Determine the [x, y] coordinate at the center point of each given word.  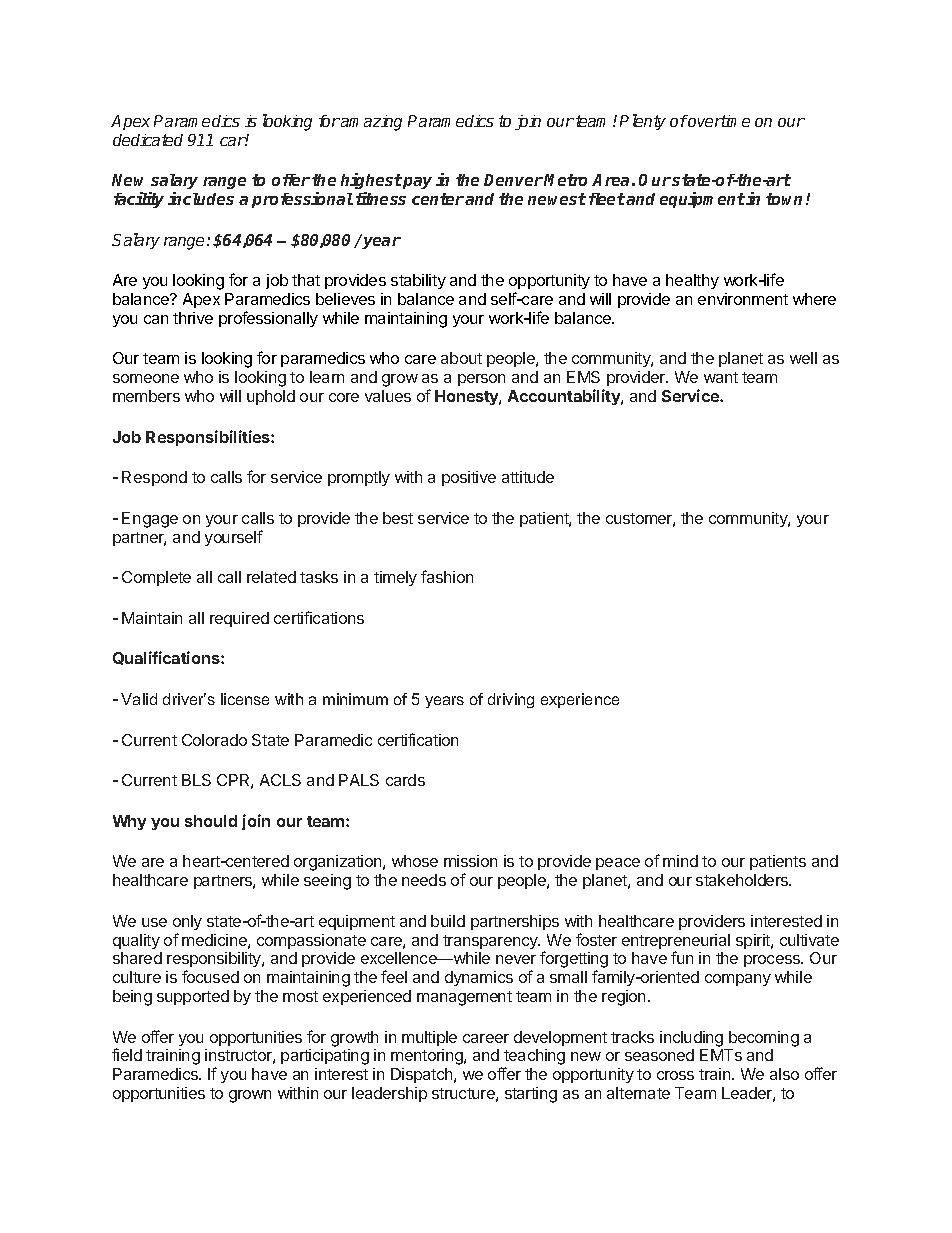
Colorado [214, 740]
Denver [513, 180]
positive [469, 478]
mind [680, 861]
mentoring [428, 1057]
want [721, 377]
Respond [154, 478]
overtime [718, 121]
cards [405, 780]
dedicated [148, 140]
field [127, 1054]
